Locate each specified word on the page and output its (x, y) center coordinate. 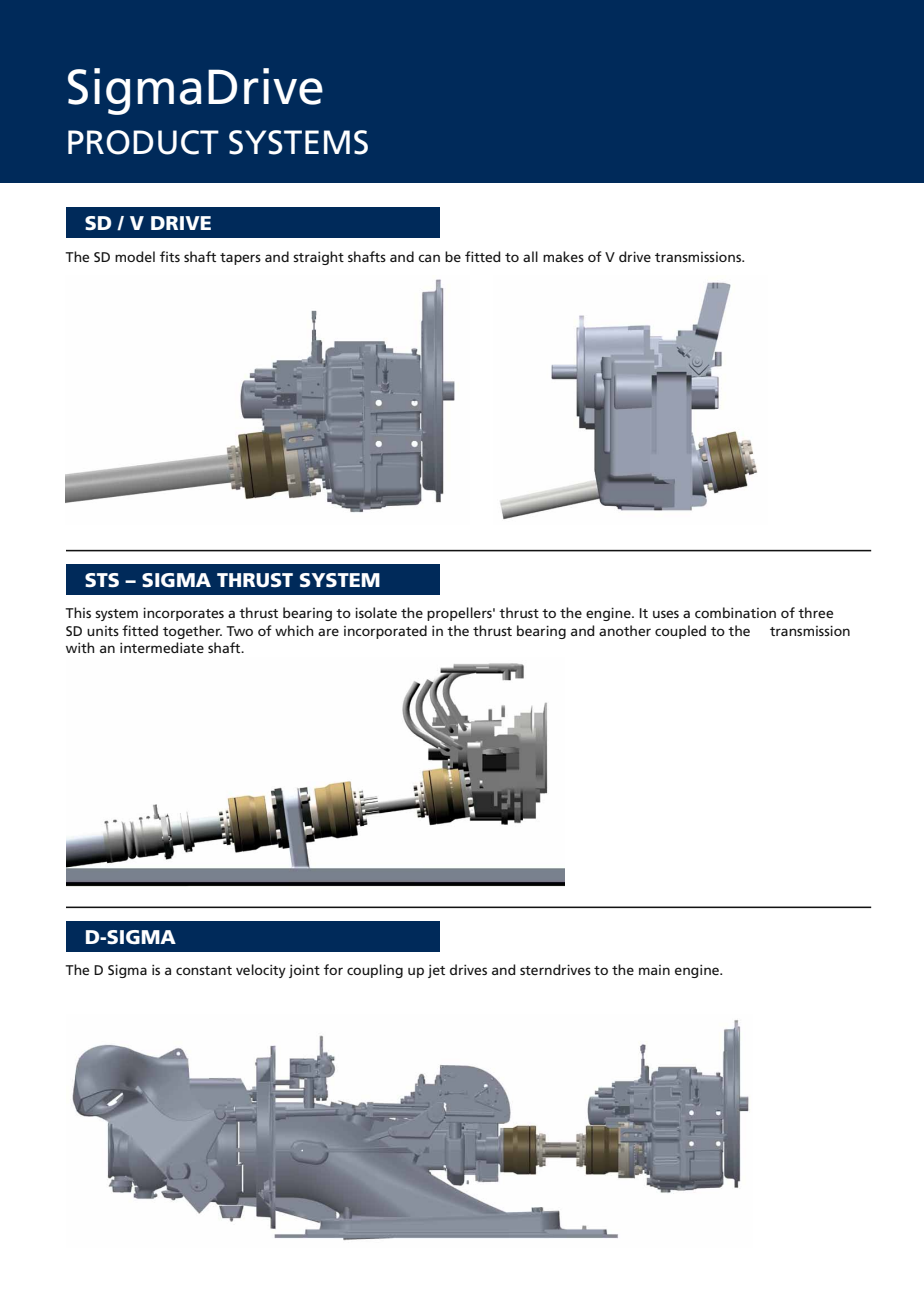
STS (102, 580)
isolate (376, 612)
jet (436, 971)
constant (204, 970)
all (530, 256)
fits (170, 256)
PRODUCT (143, 142)
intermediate (162, 647)
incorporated (385, 632)
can (429, 258)
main (654, 970)
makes (563, 256)
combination (735, 612)
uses (666, 614)
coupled (680, 632)
